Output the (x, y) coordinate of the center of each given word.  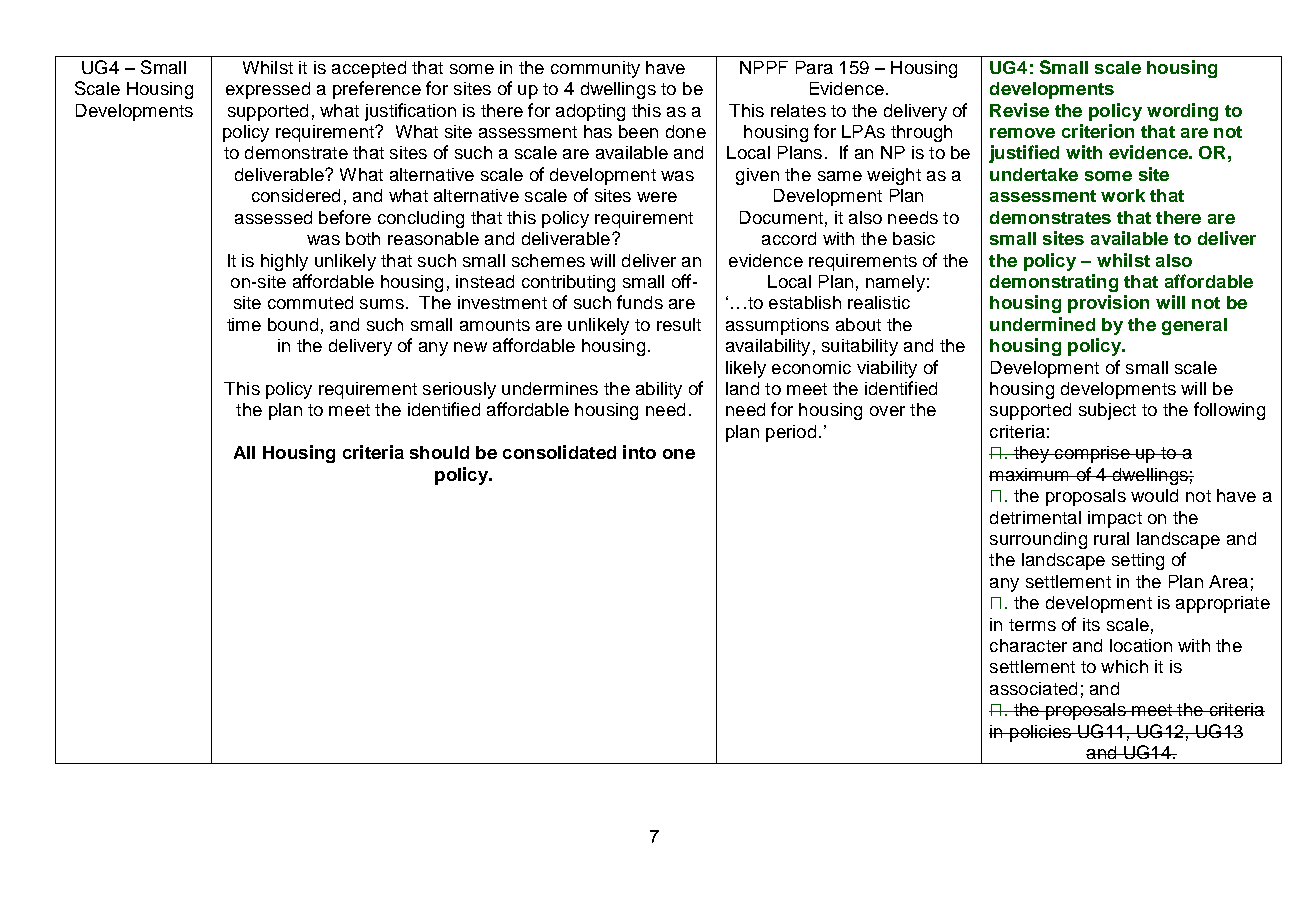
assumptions (777, 326)
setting (1138, 561)
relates (798, 110)
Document (781, 217)
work (1123, 195)
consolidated (559, 452)
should (439, 452)
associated (1033, 688)
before (345, 217)
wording (1182, 112)
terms (1032, 625)
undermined (1042, 324)
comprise (1092, 454)
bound (293, 324)
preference (377, 90)
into (639, 452)
